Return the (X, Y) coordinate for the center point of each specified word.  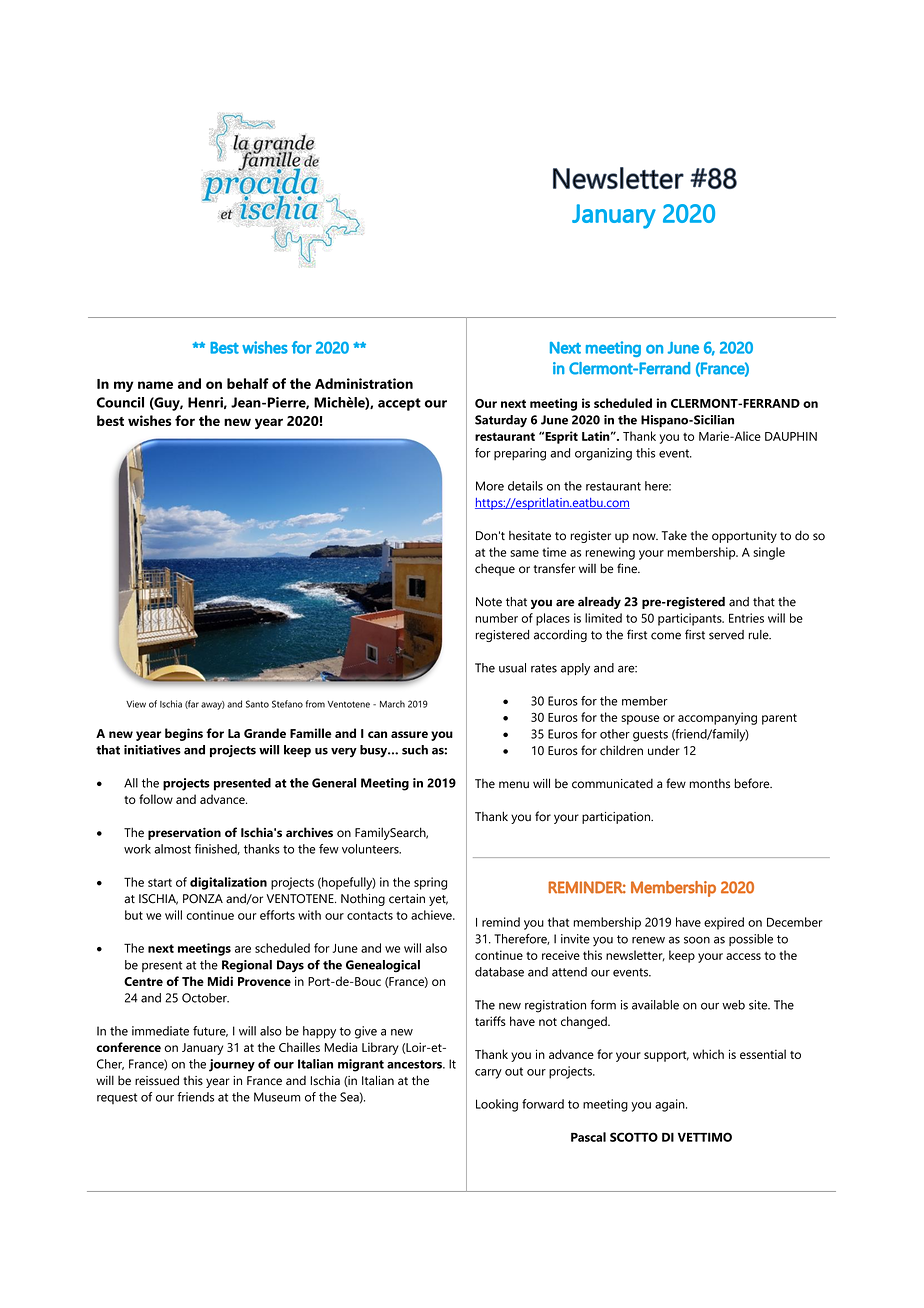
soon (697, 940)
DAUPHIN (791, 436)
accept (399, 404)
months (709, 783)
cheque (495, 570)
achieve (432, 915)
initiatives (152, 750)
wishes (149, 420)
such (415, 750)
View (136, 704)
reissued (157, 1080)
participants (691, 619)
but (134, 915)
